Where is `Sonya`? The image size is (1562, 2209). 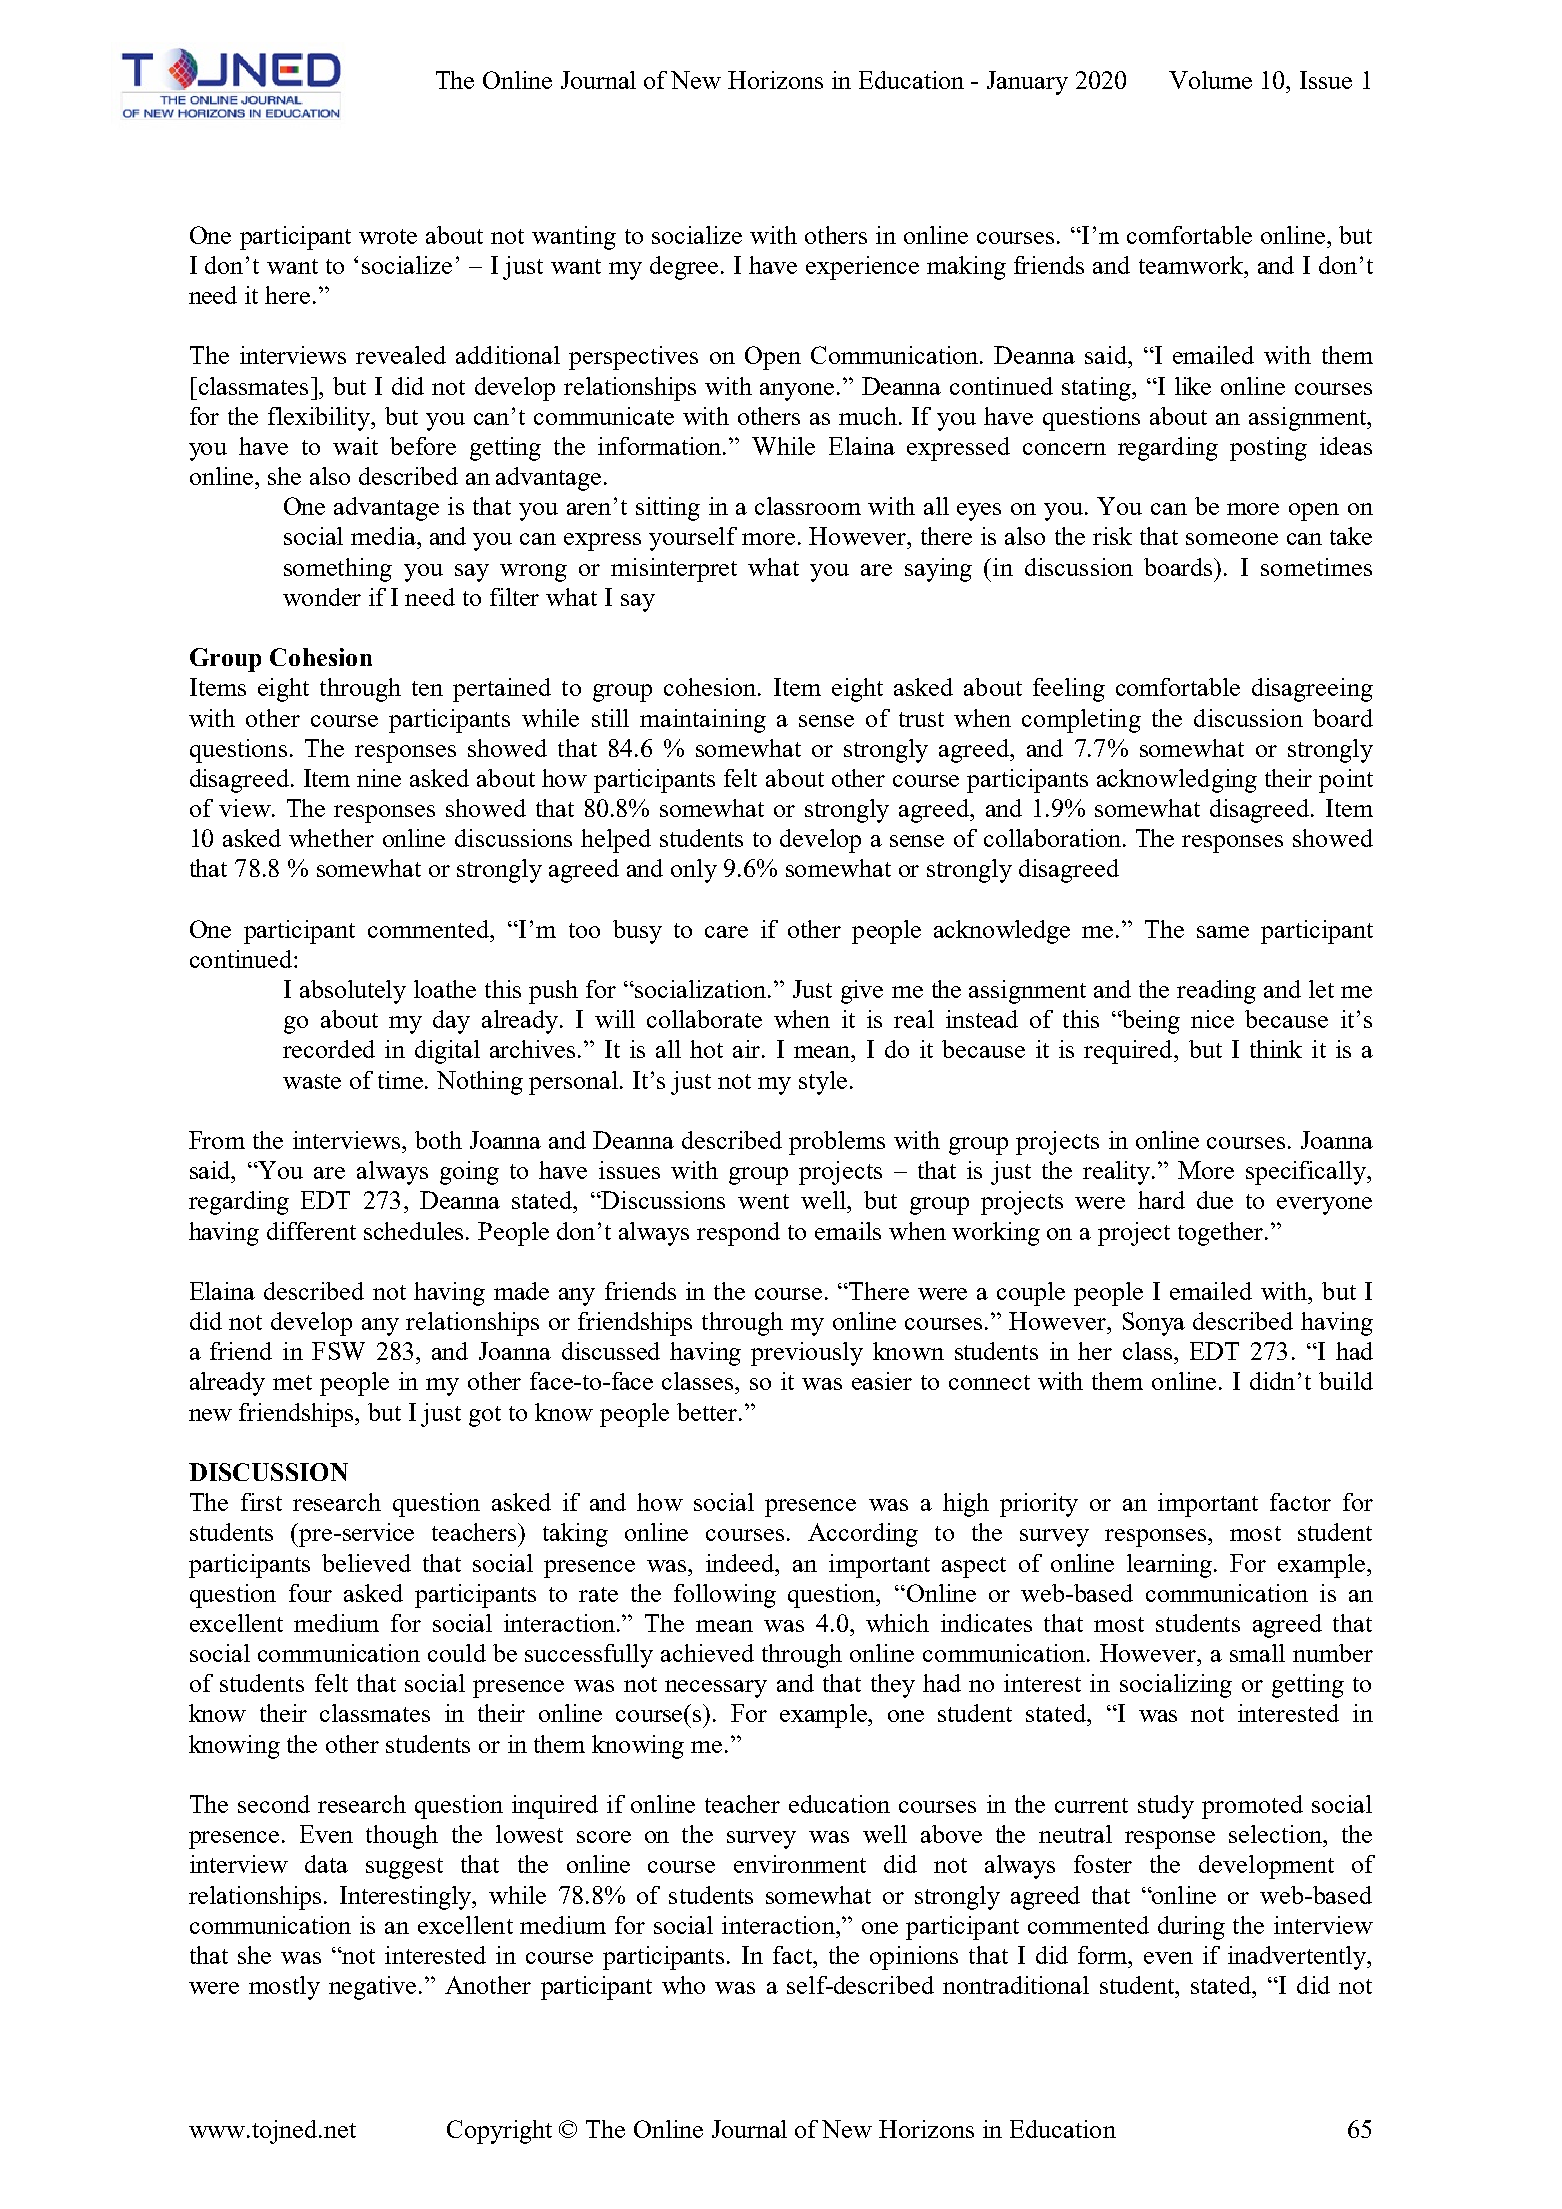
Sonya is located at coordinates (1154, 1324).
